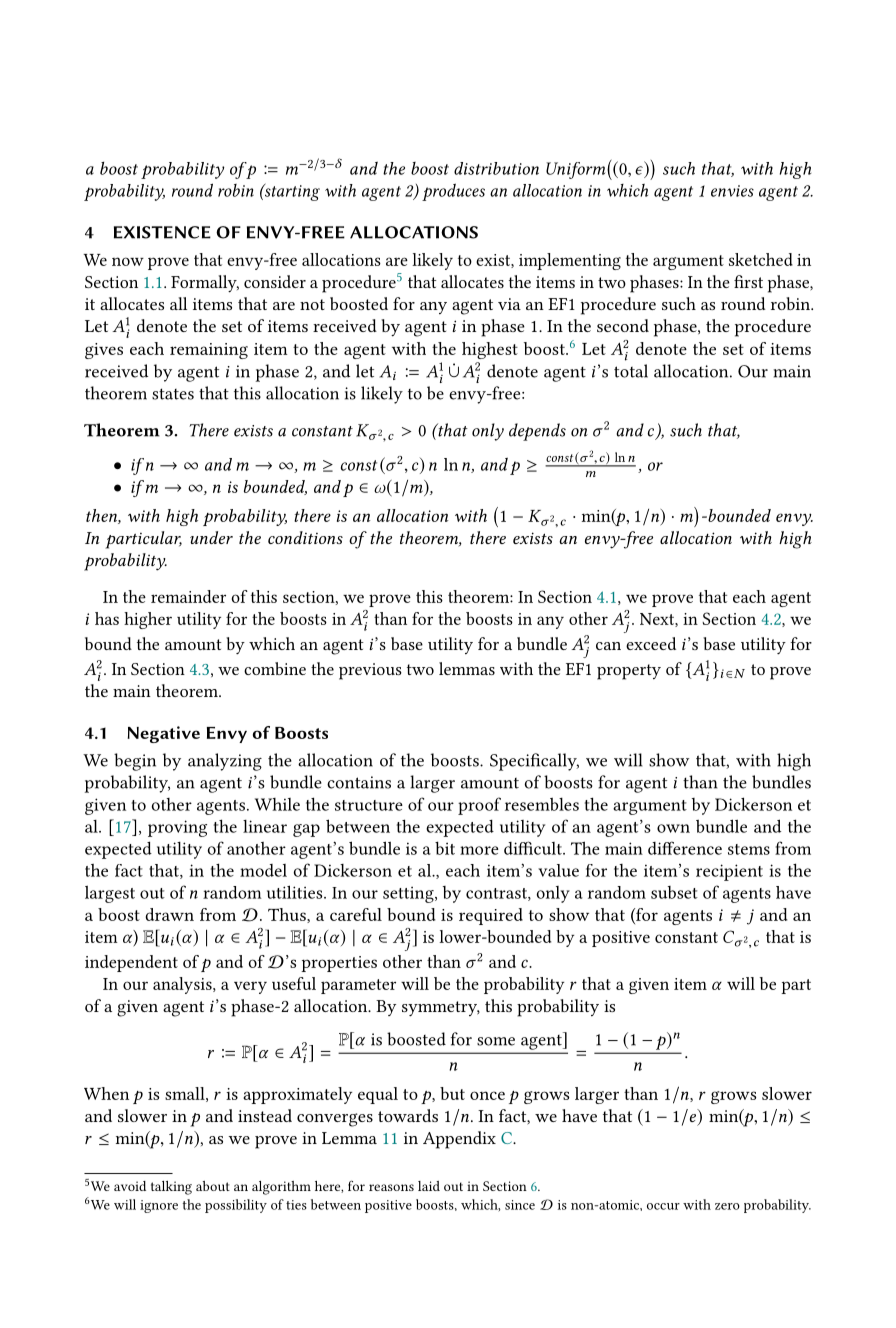 The height and width of the screenshot is (1328, 896). Describe the element at coordinates (631, 371) in the screenshot. I see `total` at that location.
